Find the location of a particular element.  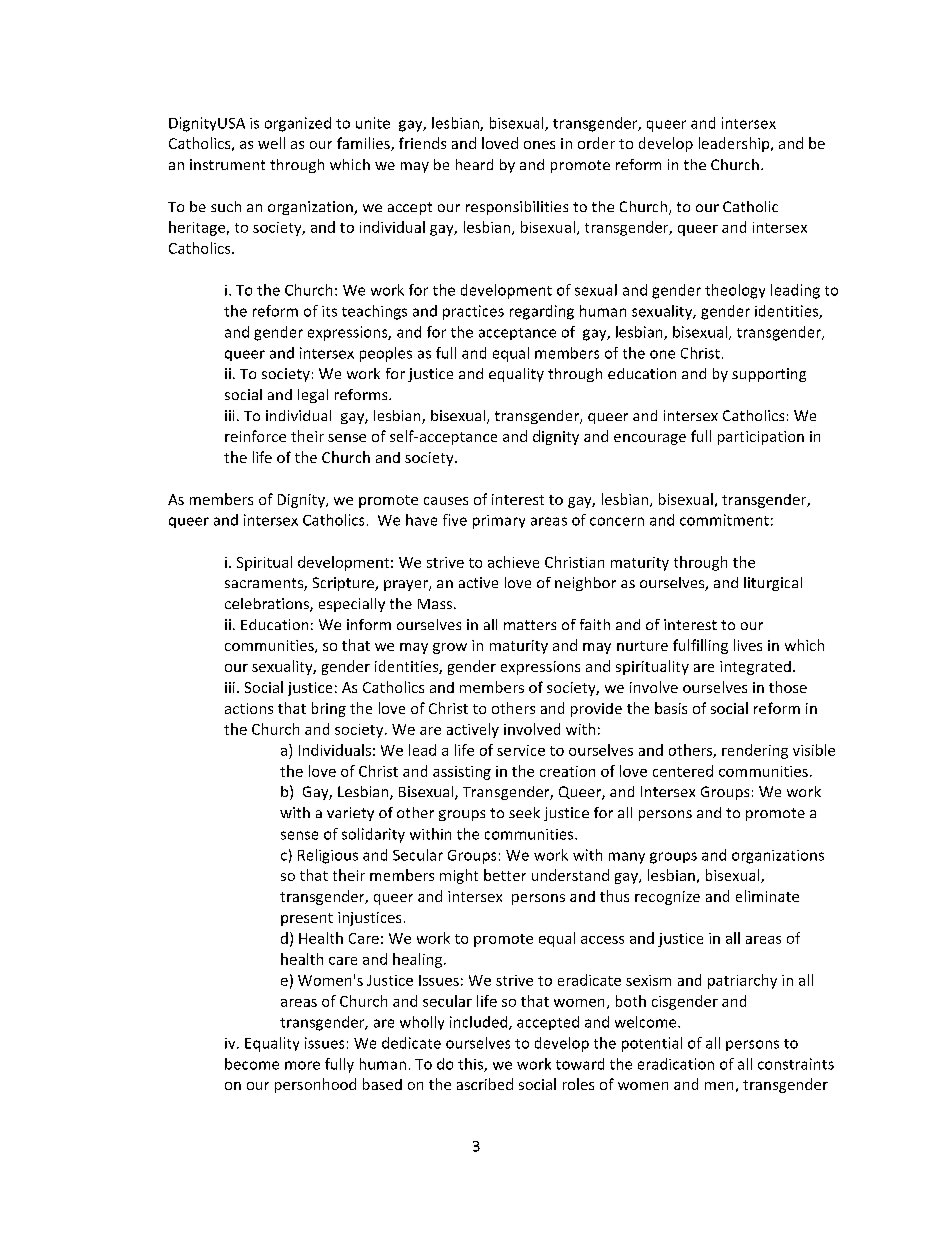

ones is located at coordinates (539, 145).
